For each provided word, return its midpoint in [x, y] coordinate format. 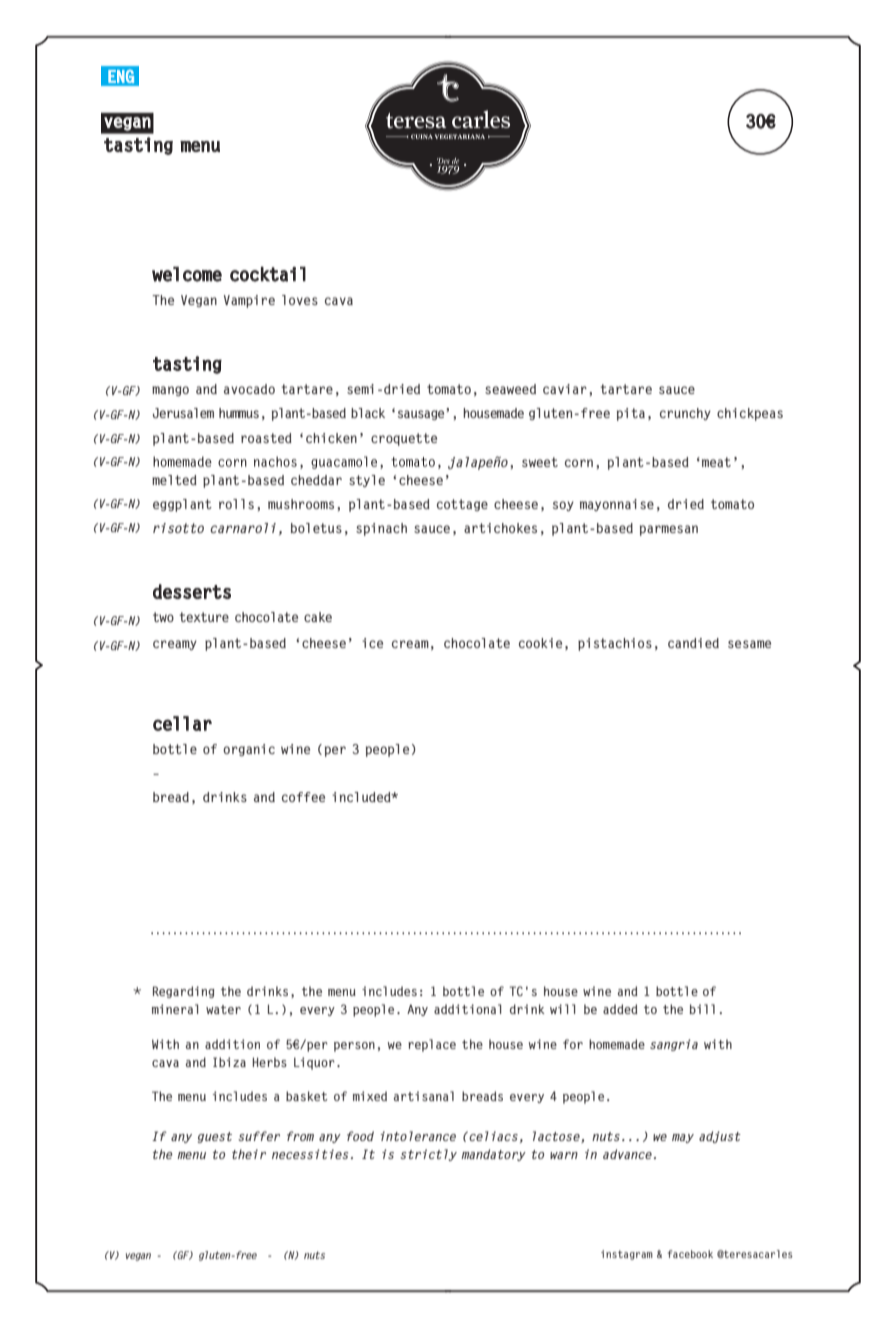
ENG [121, 76]
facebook [690, 1254]
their [249, 1154]
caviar [565, 389]
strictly [428, 1155]
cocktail [268, 274]
